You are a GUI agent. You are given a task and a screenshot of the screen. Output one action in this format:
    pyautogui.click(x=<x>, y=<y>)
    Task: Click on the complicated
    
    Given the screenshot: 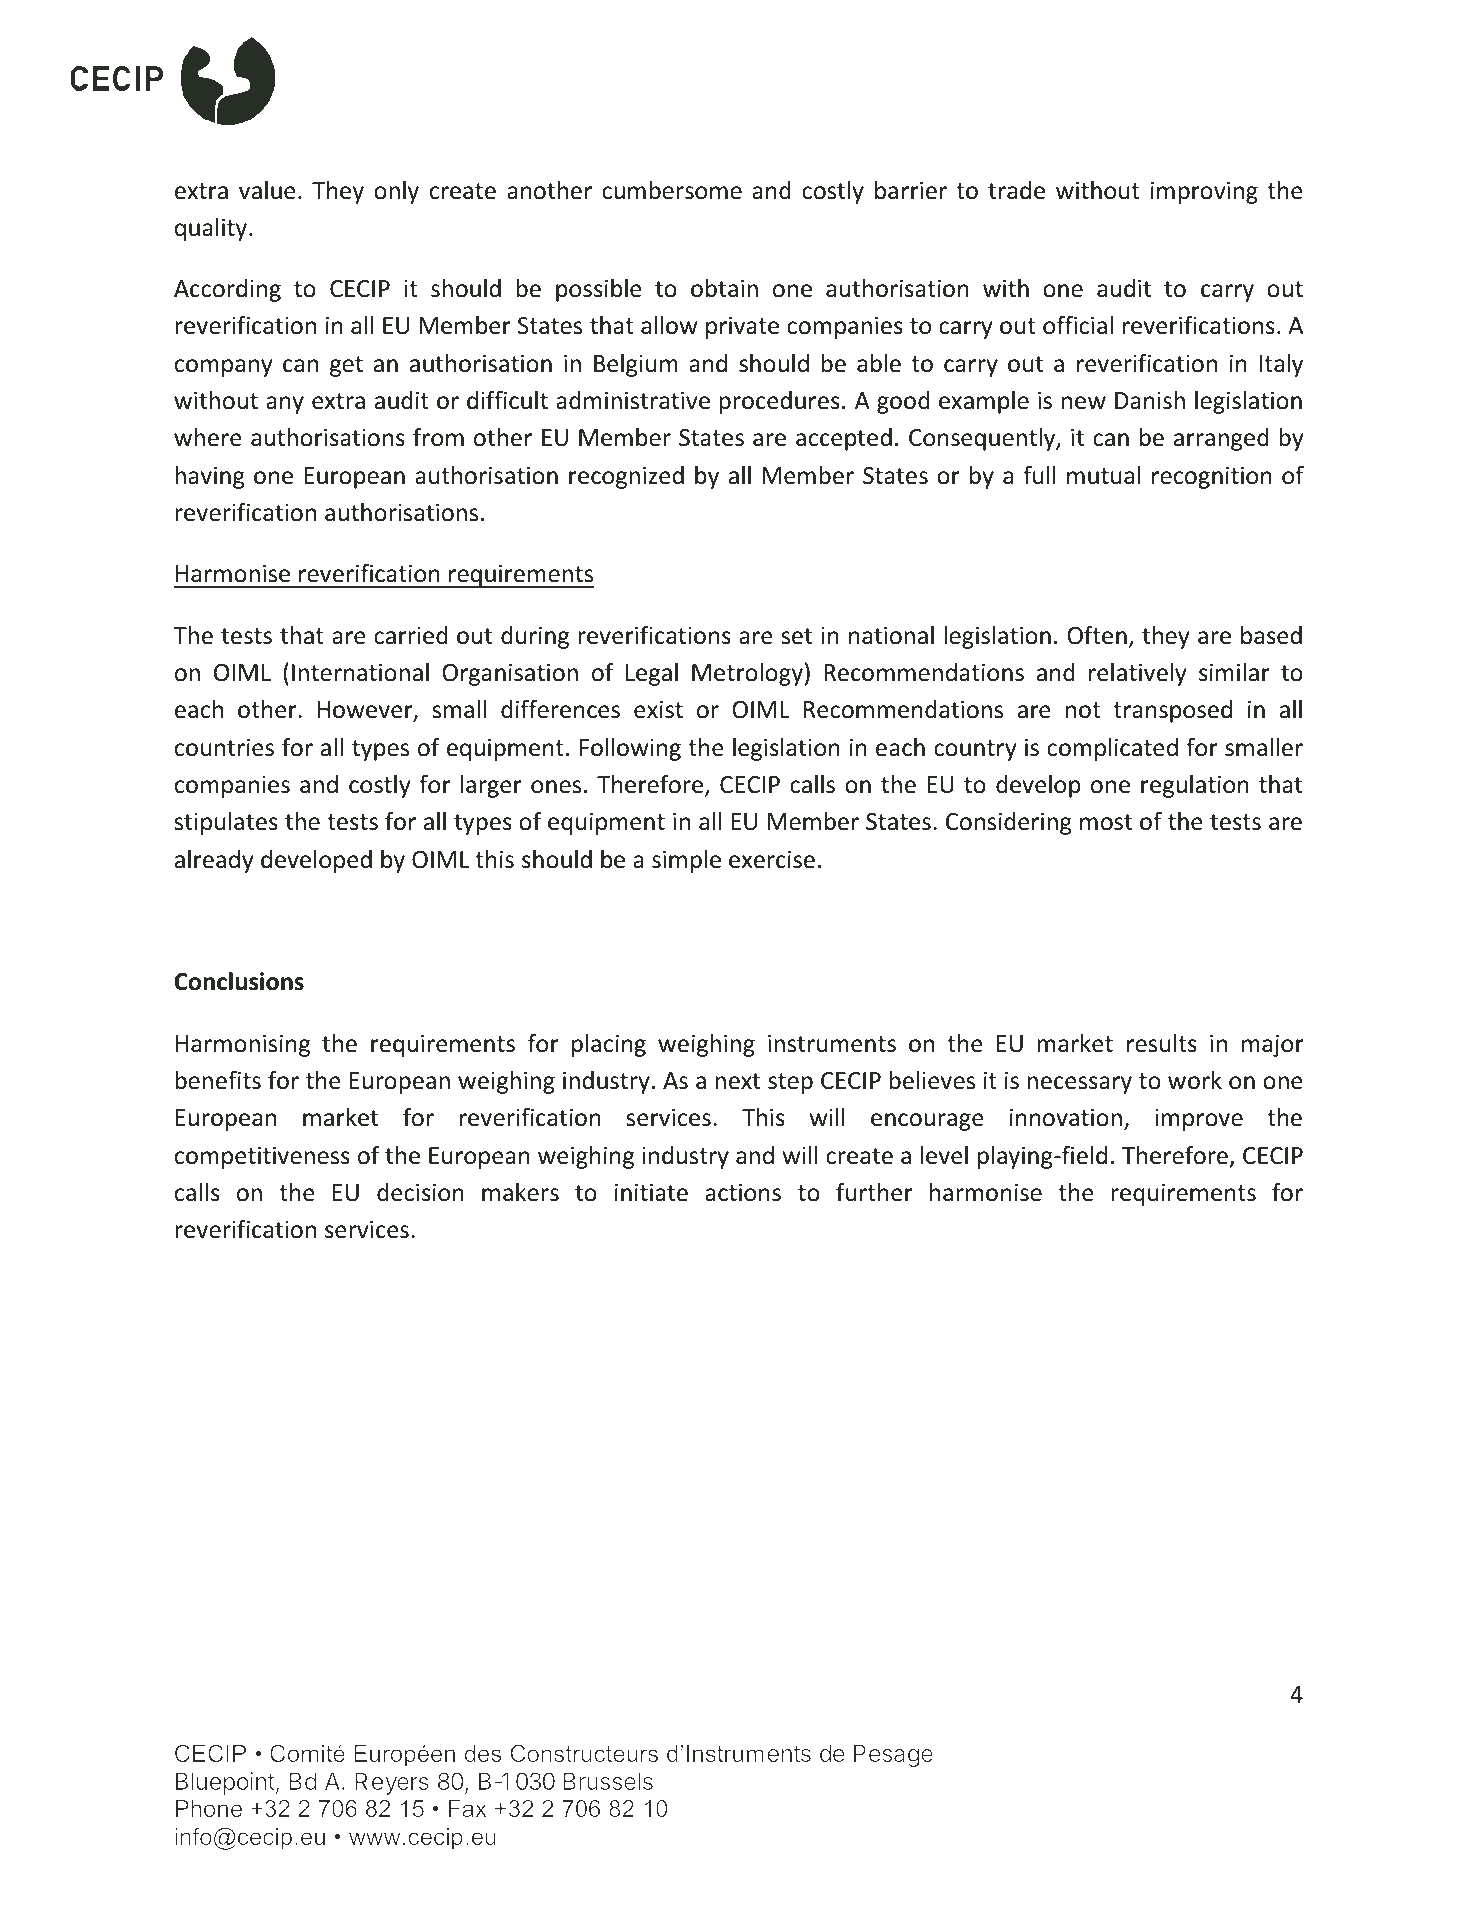 What is the action you would take?
    pyautogui.click(x=1112, y=749)
